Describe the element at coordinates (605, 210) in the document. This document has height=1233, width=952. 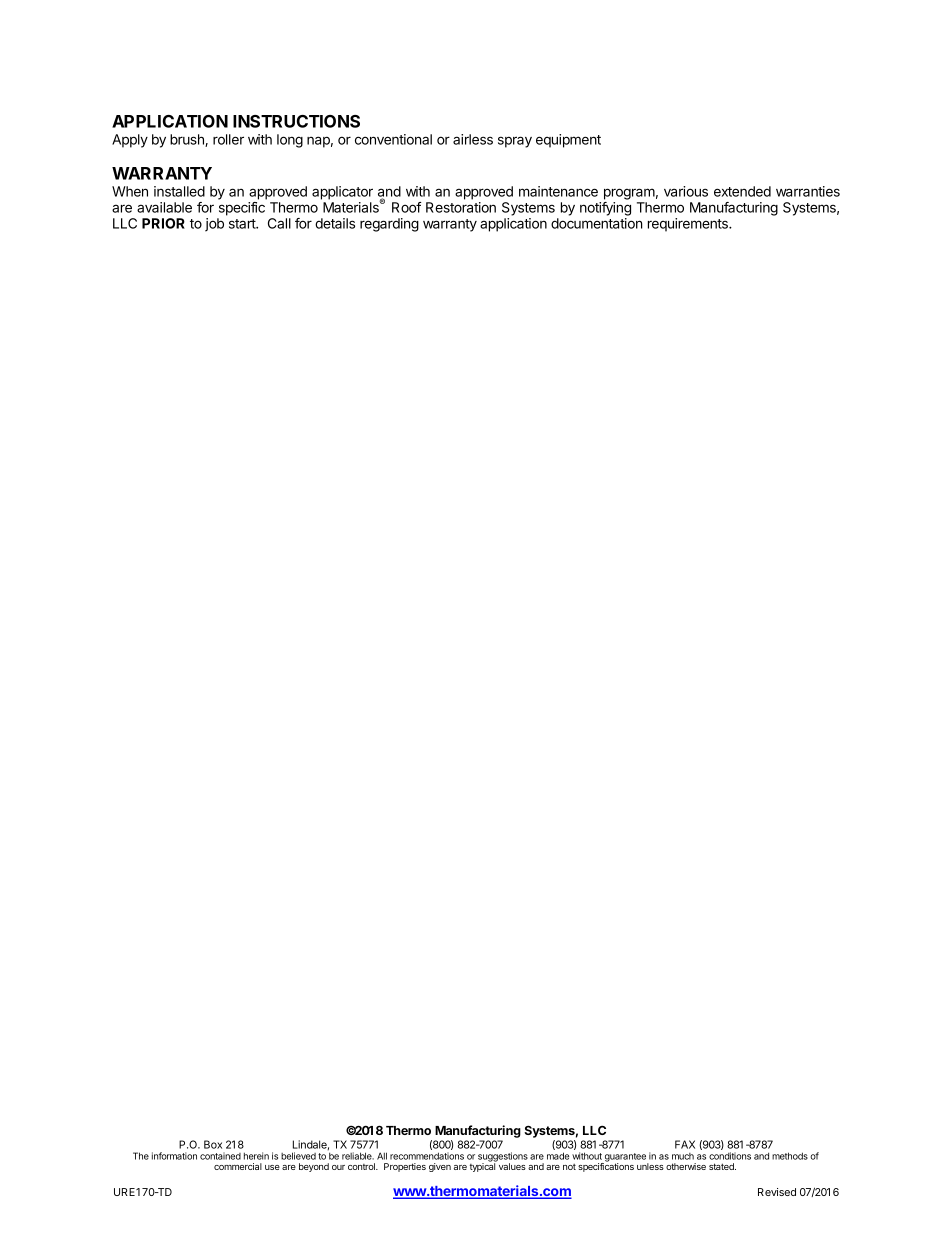
I see `notifying` at that location.
